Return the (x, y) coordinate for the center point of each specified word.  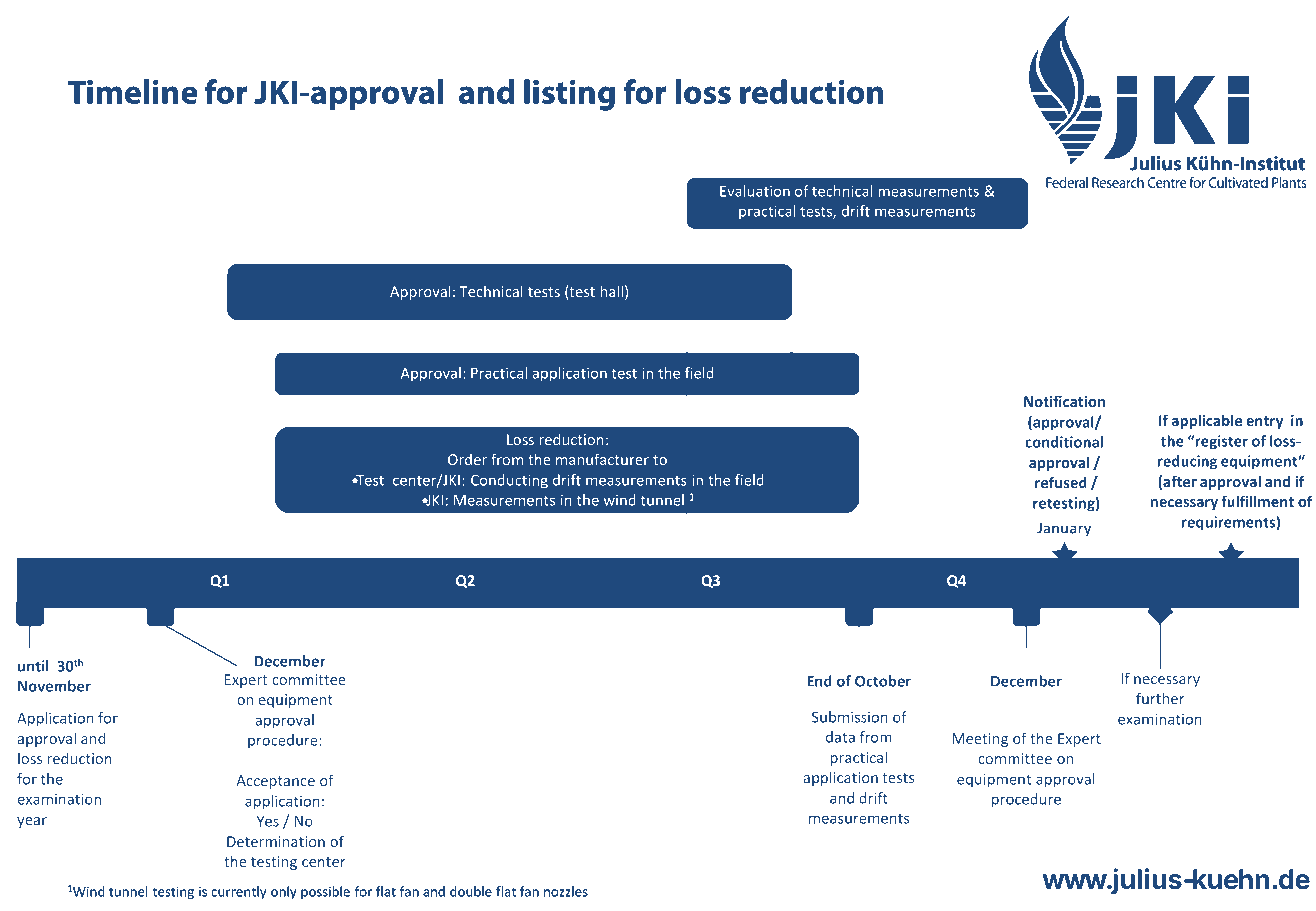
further (1160, 698)
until (33, 666)
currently (238, 892)
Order (467, 459)
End (819, 681)
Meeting (980, 740)
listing (569, 95)
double (471, 891)
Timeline (133, 91)
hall (612, 291)
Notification (1064, 401)
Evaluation (755, 191)
